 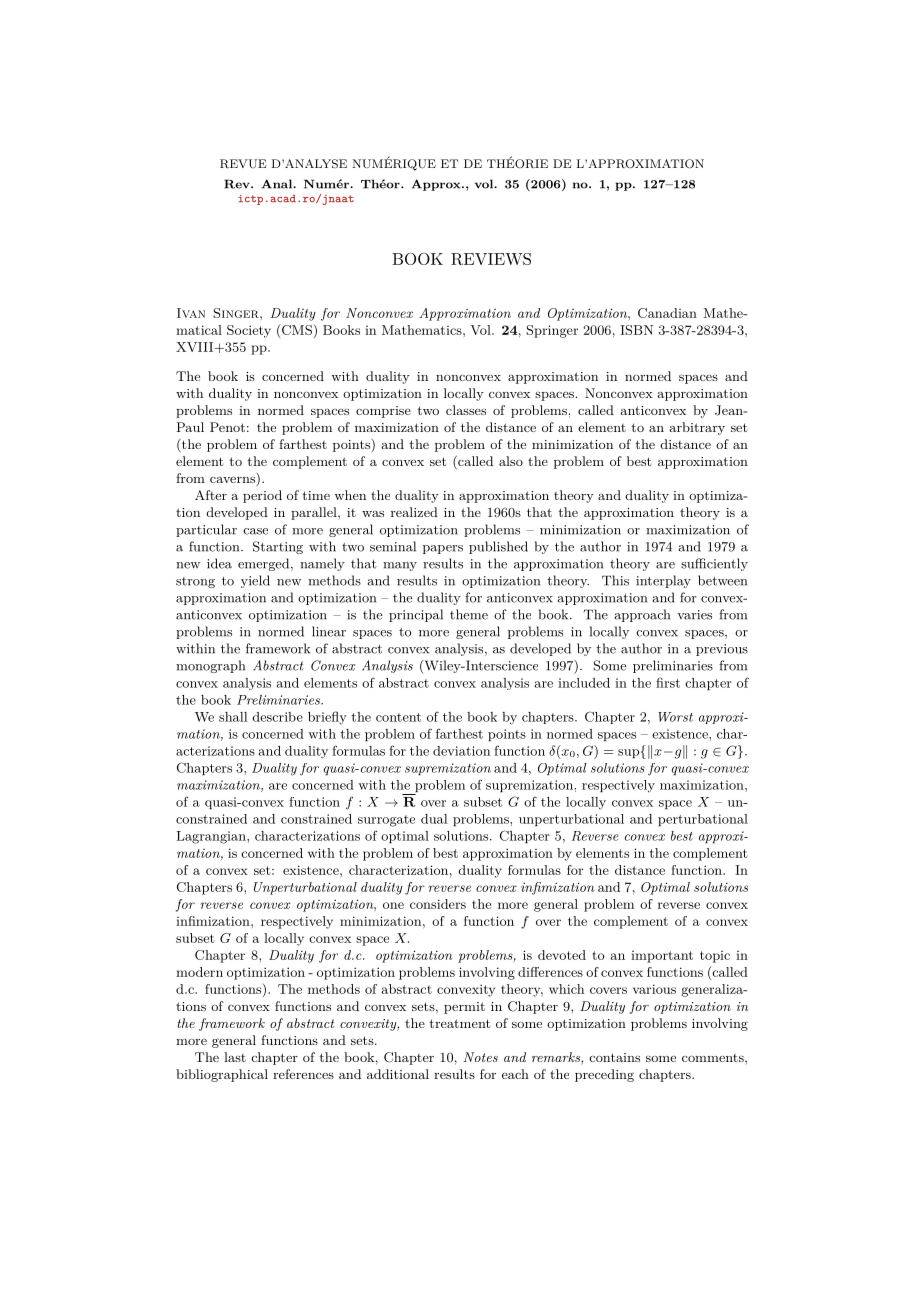 I want to click on yield, so click(x=255, y=581).
